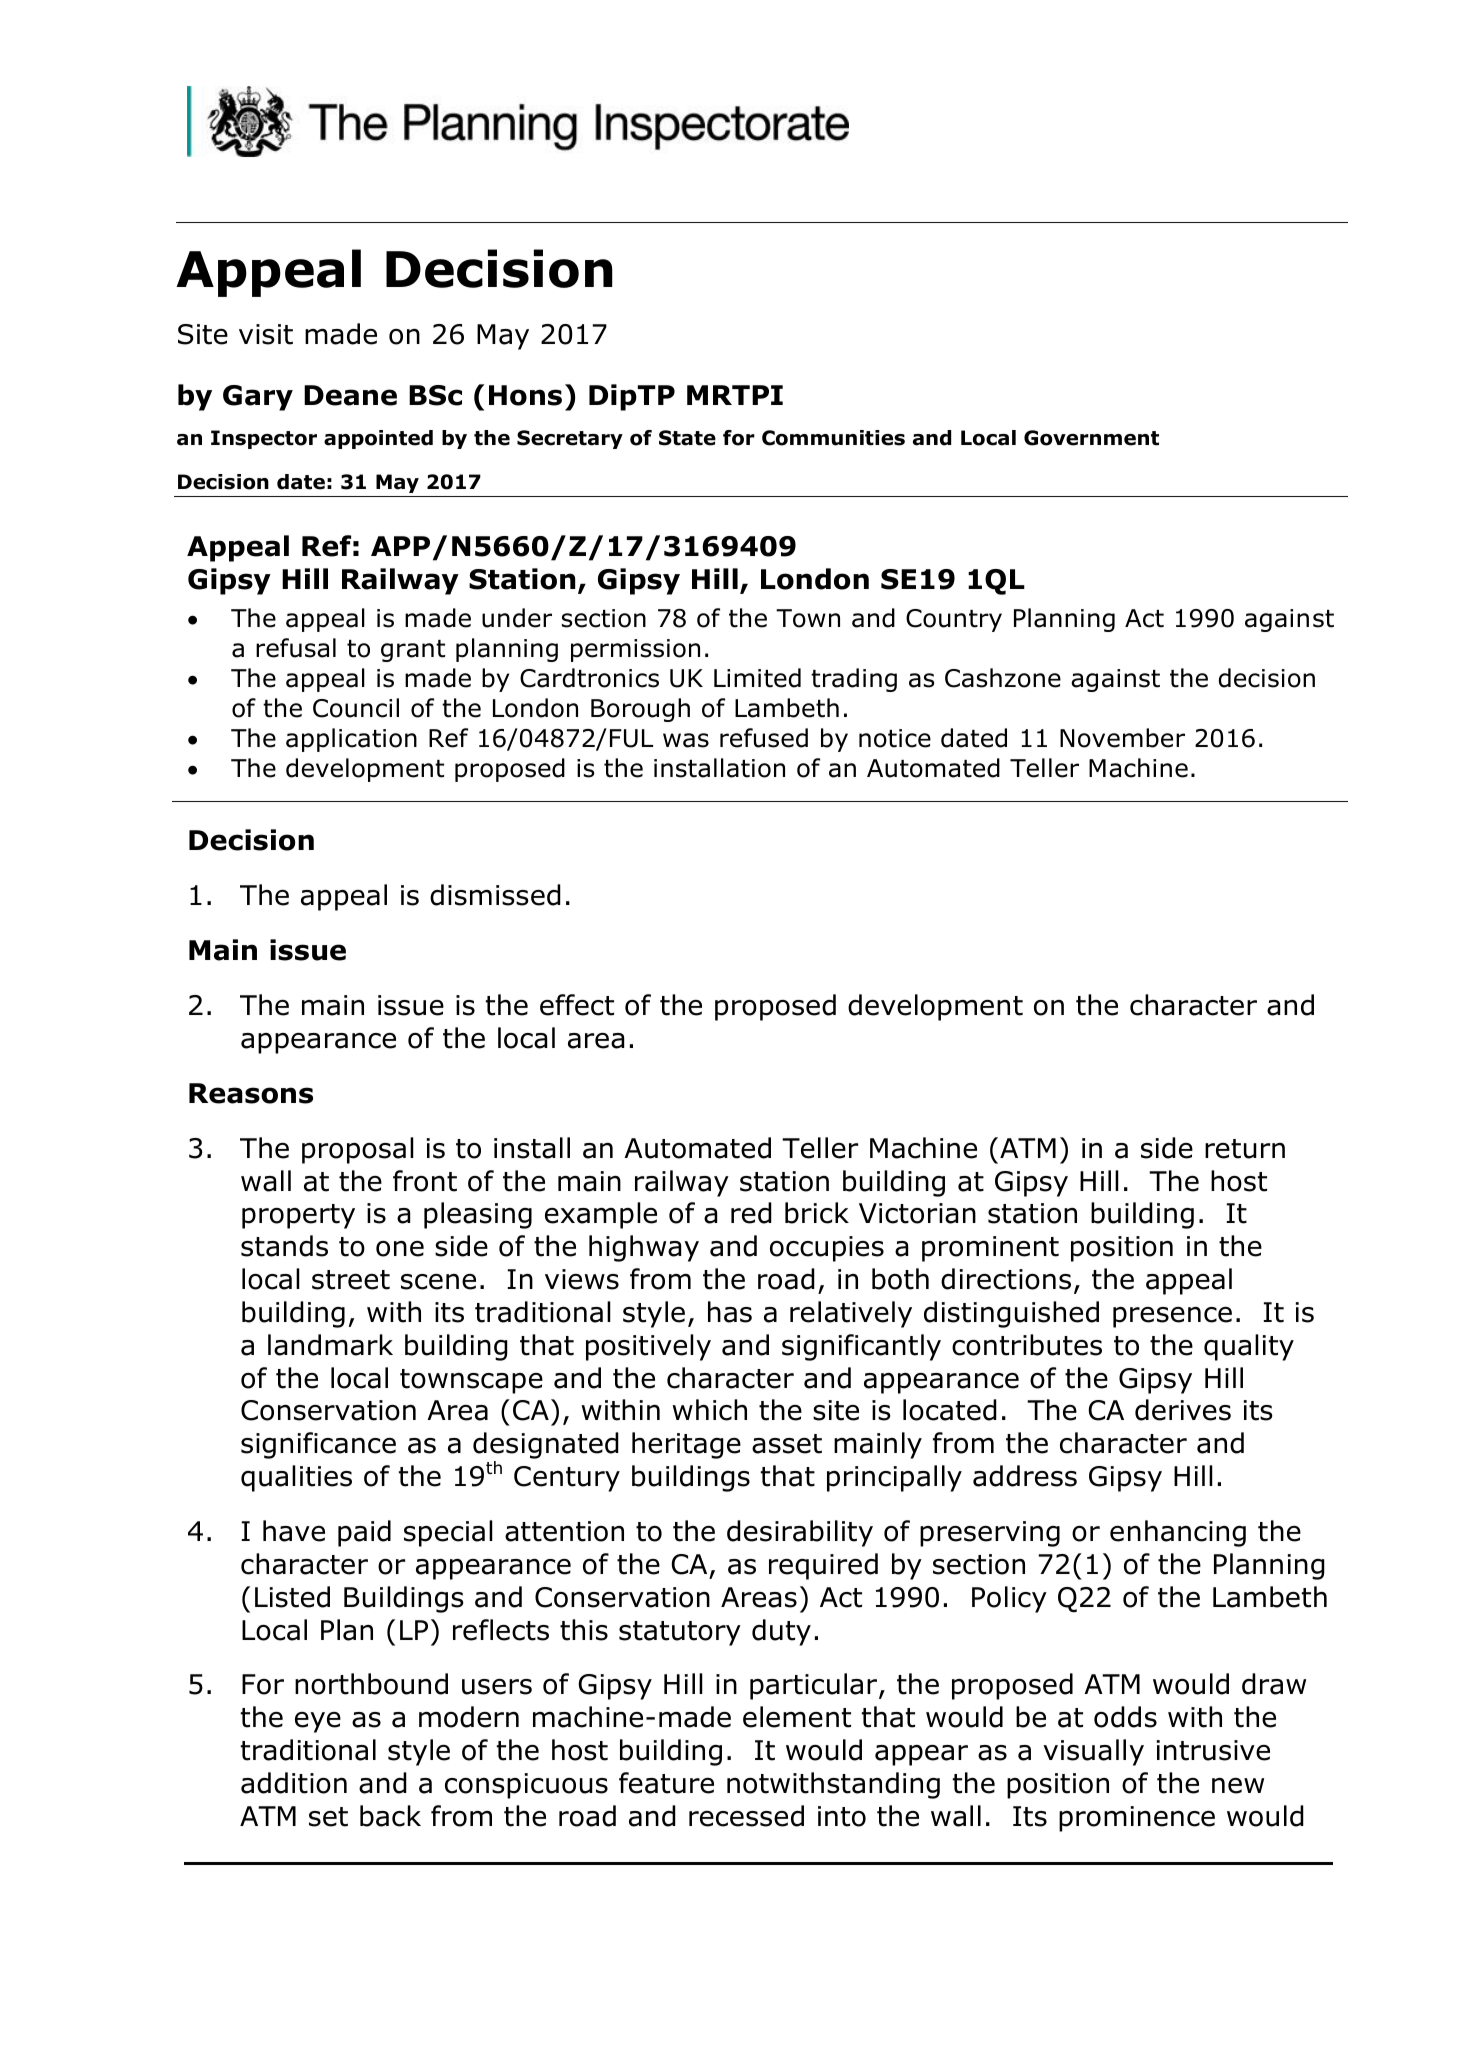 The image size is (1462, 2067). What do you see at coordinates (1122, 738) in the screenshot?
I see `November` at bounding box center [1122, 738].
